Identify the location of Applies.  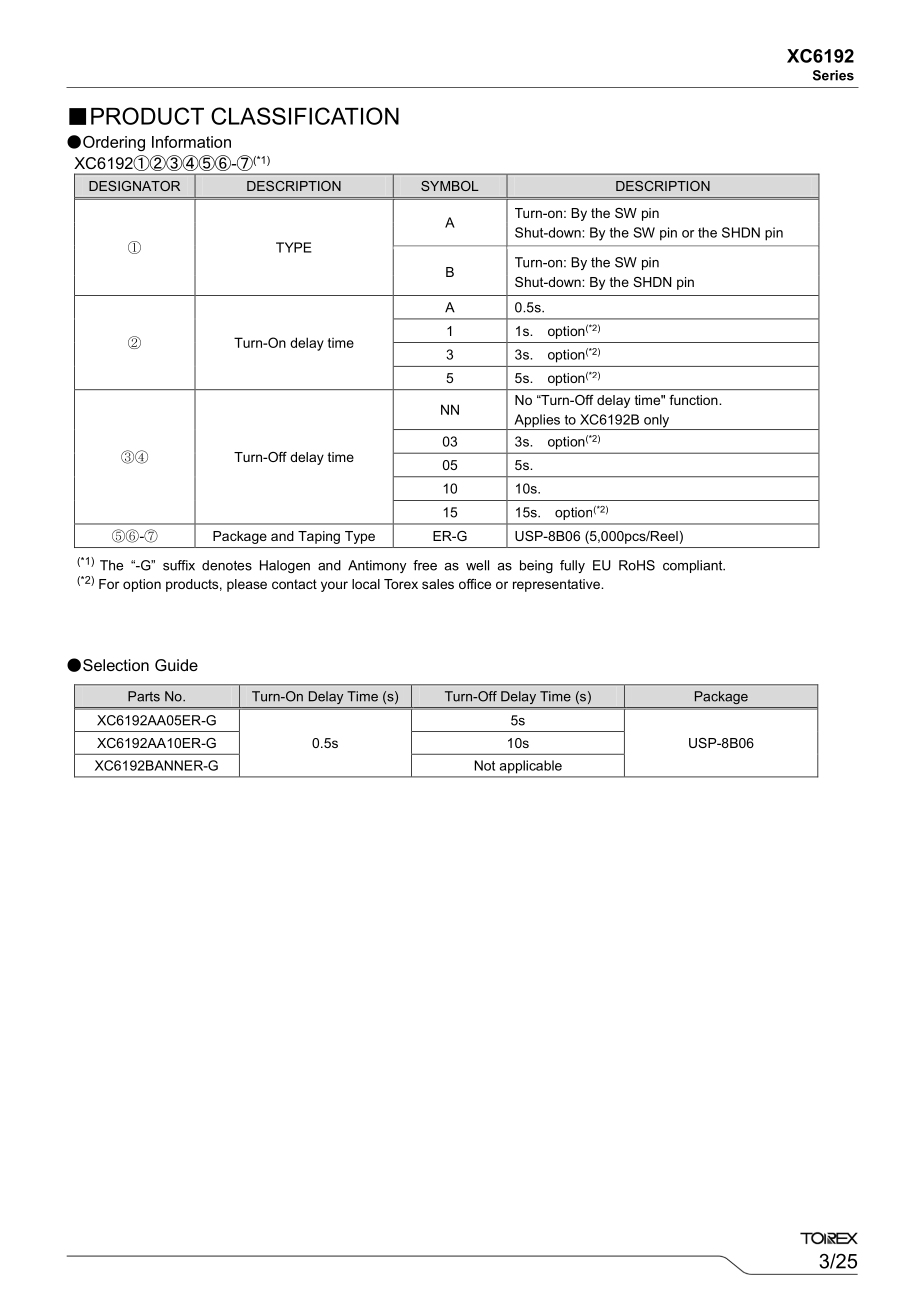
(537, 422).
